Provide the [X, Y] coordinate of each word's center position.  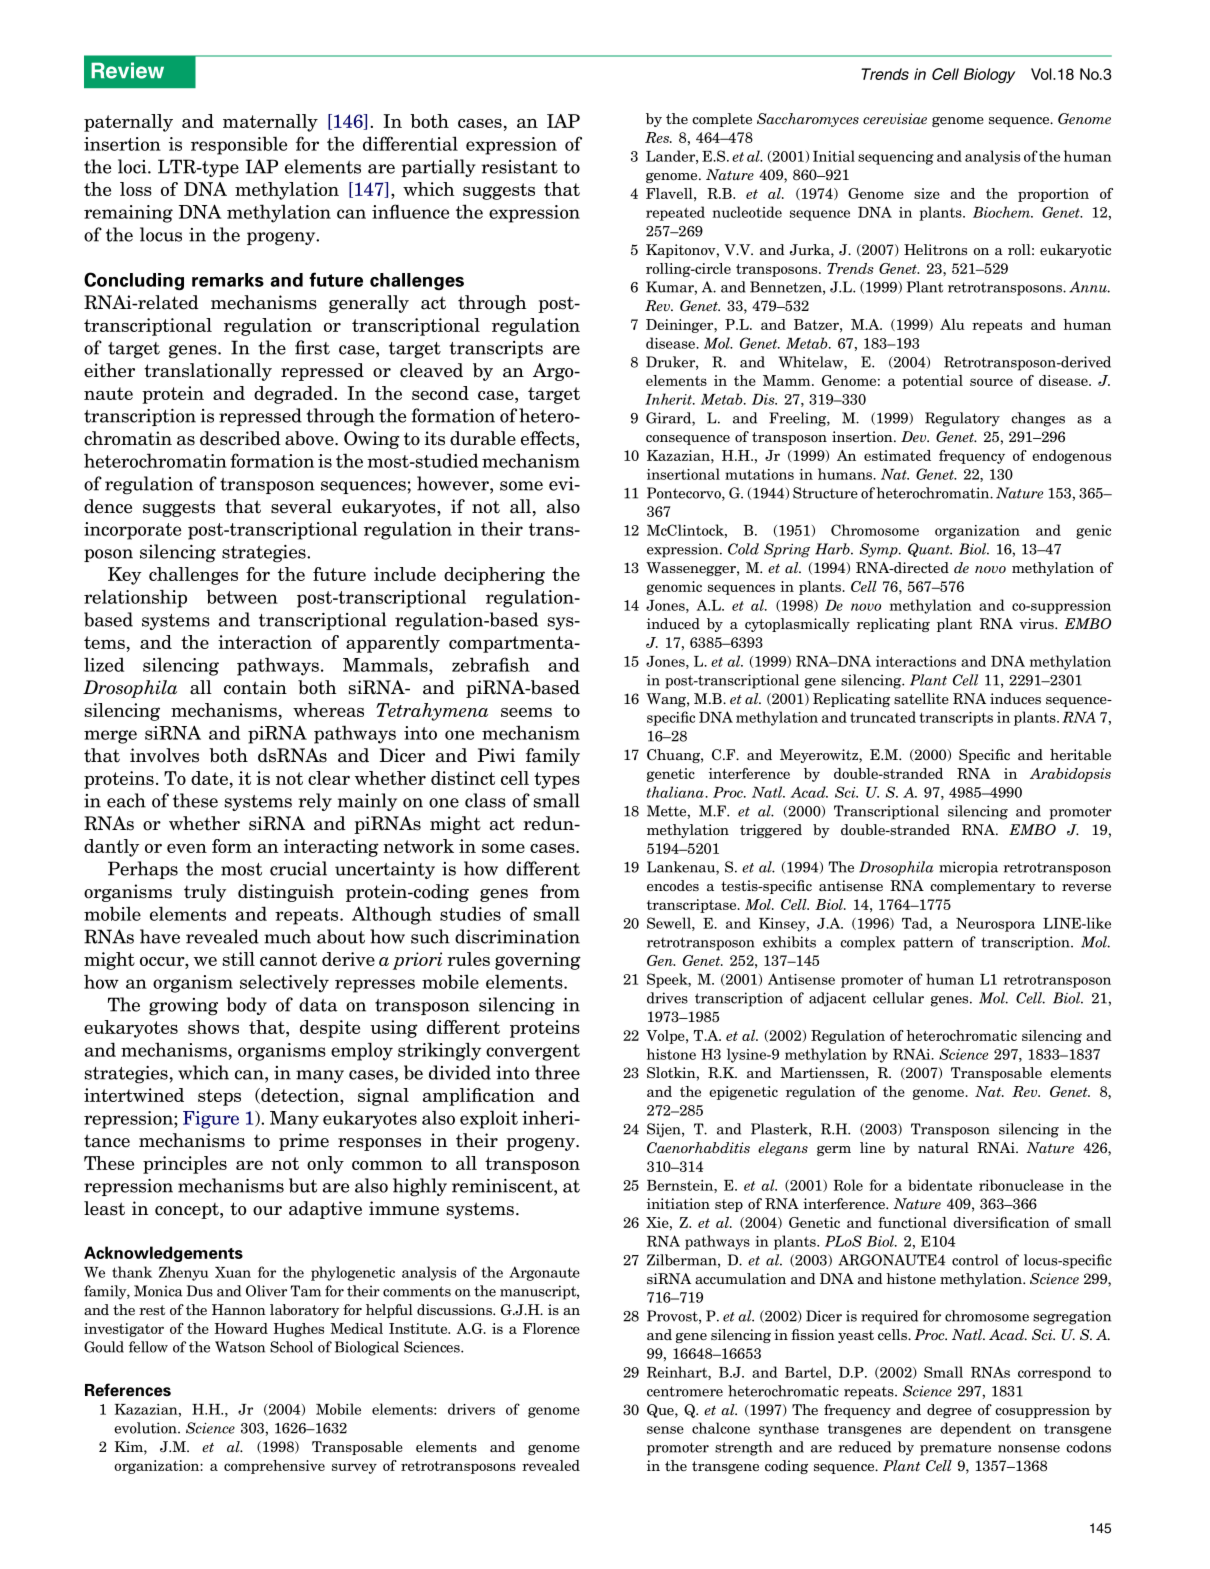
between [242, 596]
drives [667, 998]
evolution [146, 1428]
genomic [674, 588]
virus [1037, 623]
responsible [239, 145]
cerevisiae [895, 118]
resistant [519, 167]
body [247, 1006]
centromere [685, 1391]
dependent [975, 1429]
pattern [928, 944]
